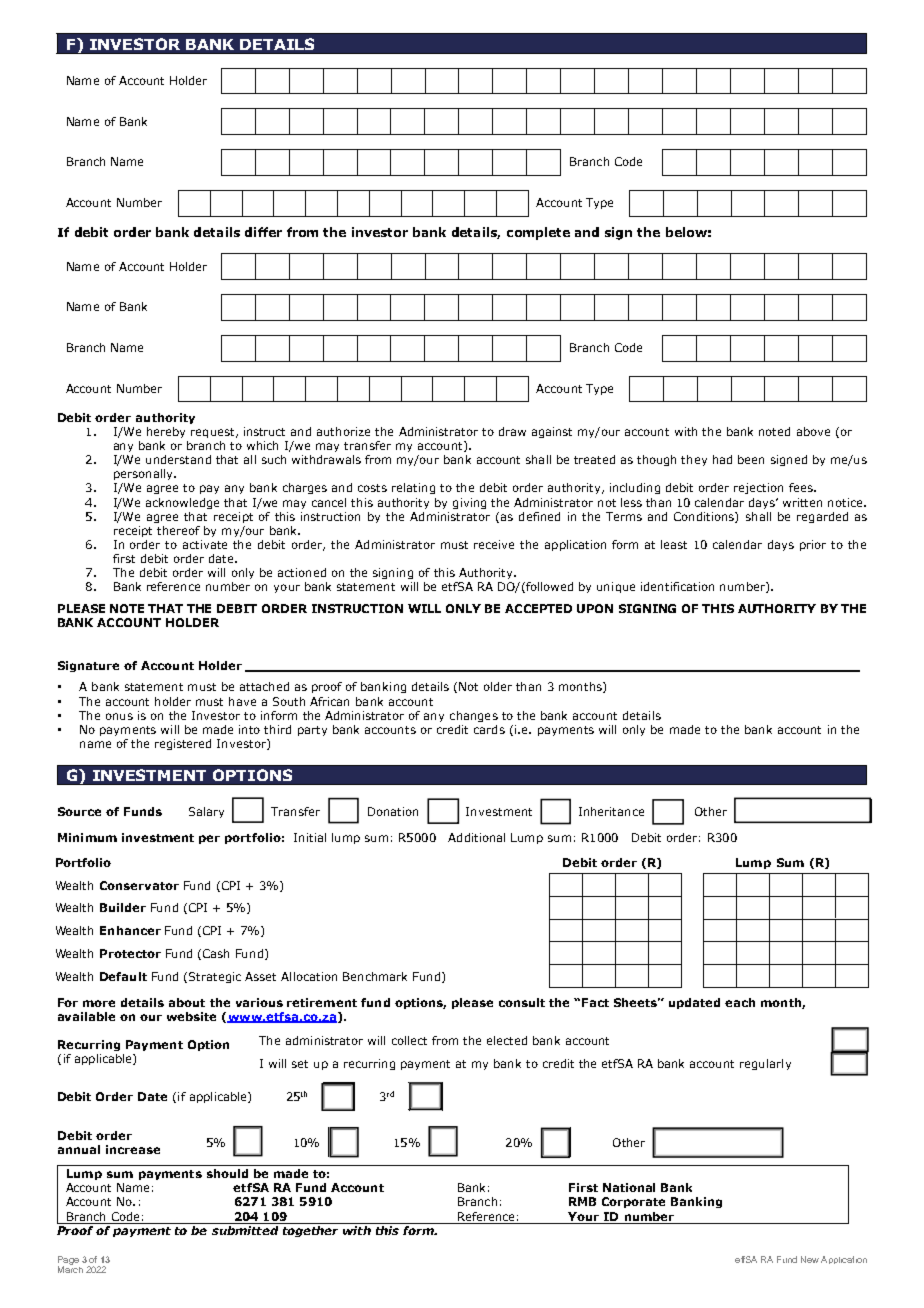 The width and height of the page is (924, 1308). Describe the element at coordinates (740, 1002) in the page. I see `each` at that location.
